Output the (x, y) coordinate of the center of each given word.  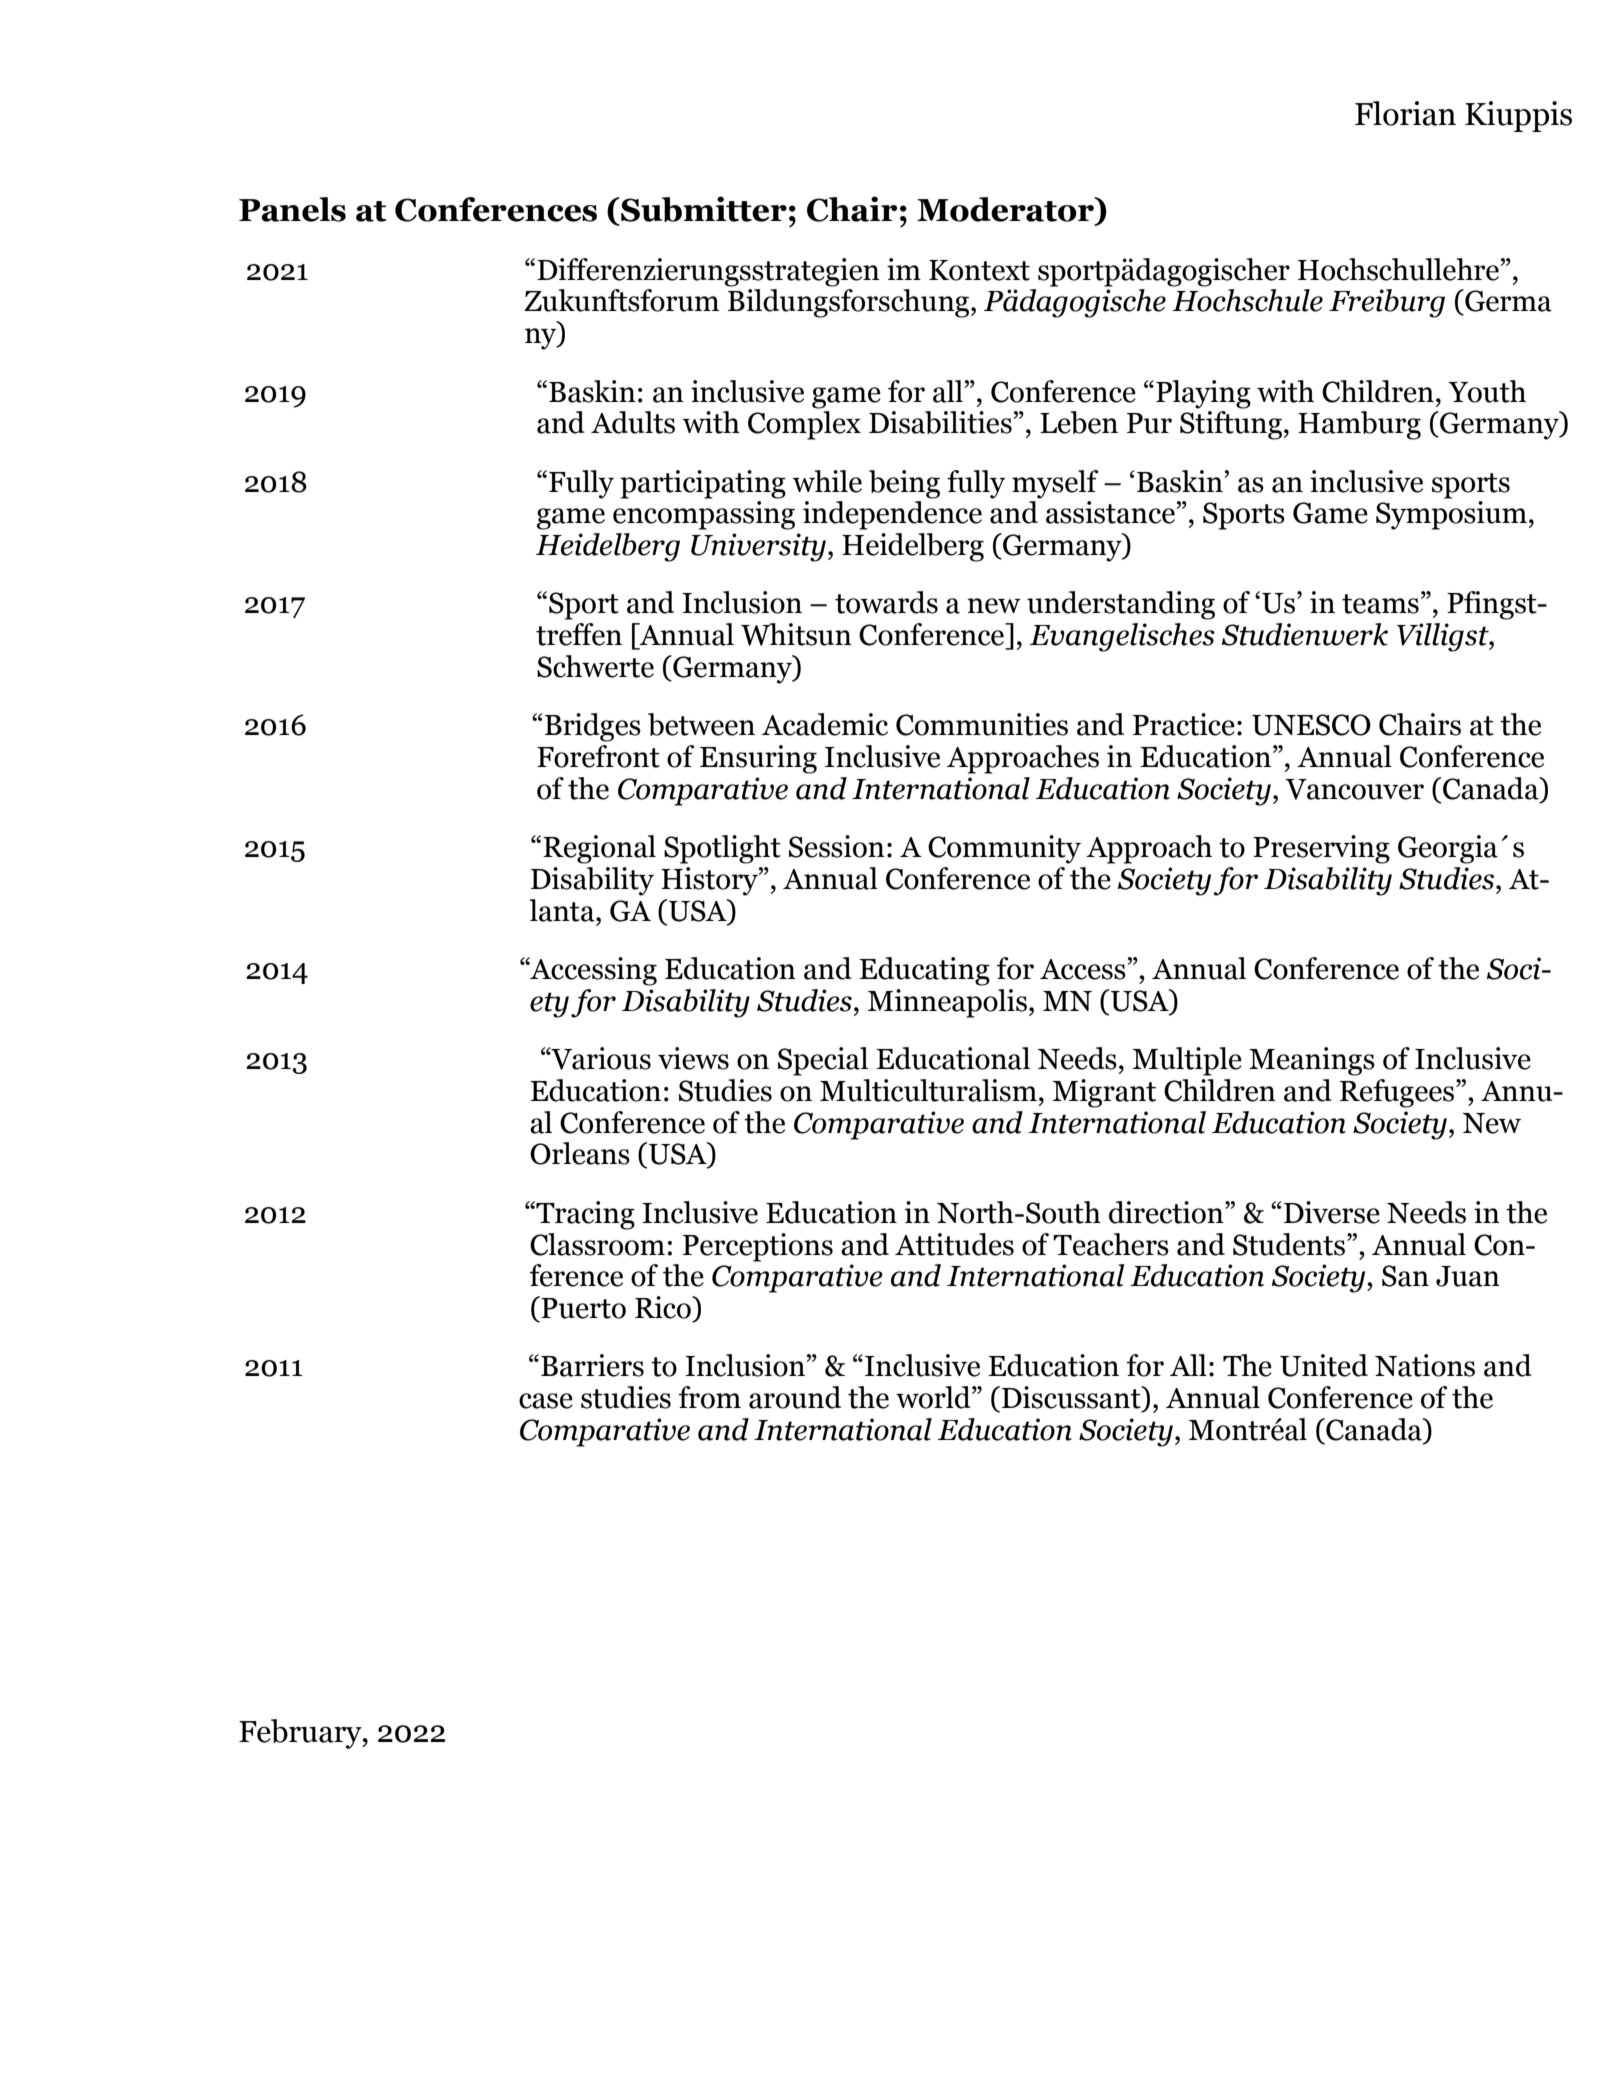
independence (892, 515)
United (1324, 1365)
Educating (924, 971)
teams (1380, 604)
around (795, 1397)
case (546, 1401)
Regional (599, 849)
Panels (292, 209)
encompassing (704, 515)
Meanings (1312, 1061)
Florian (1405, 113)
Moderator (1006, 209)
